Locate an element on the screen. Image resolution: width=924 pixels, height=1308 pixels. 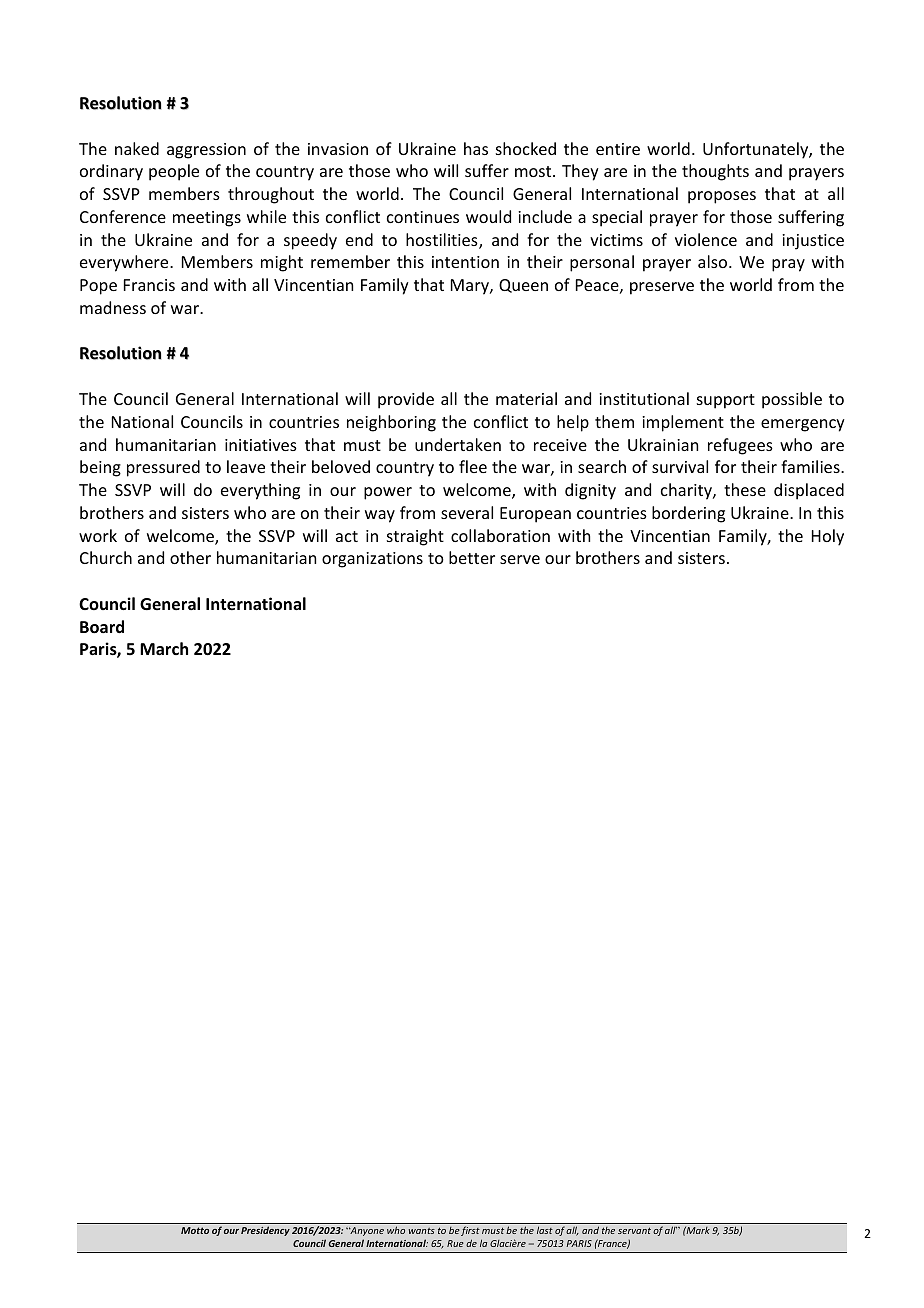
people is located at coordinates (174, 172).
